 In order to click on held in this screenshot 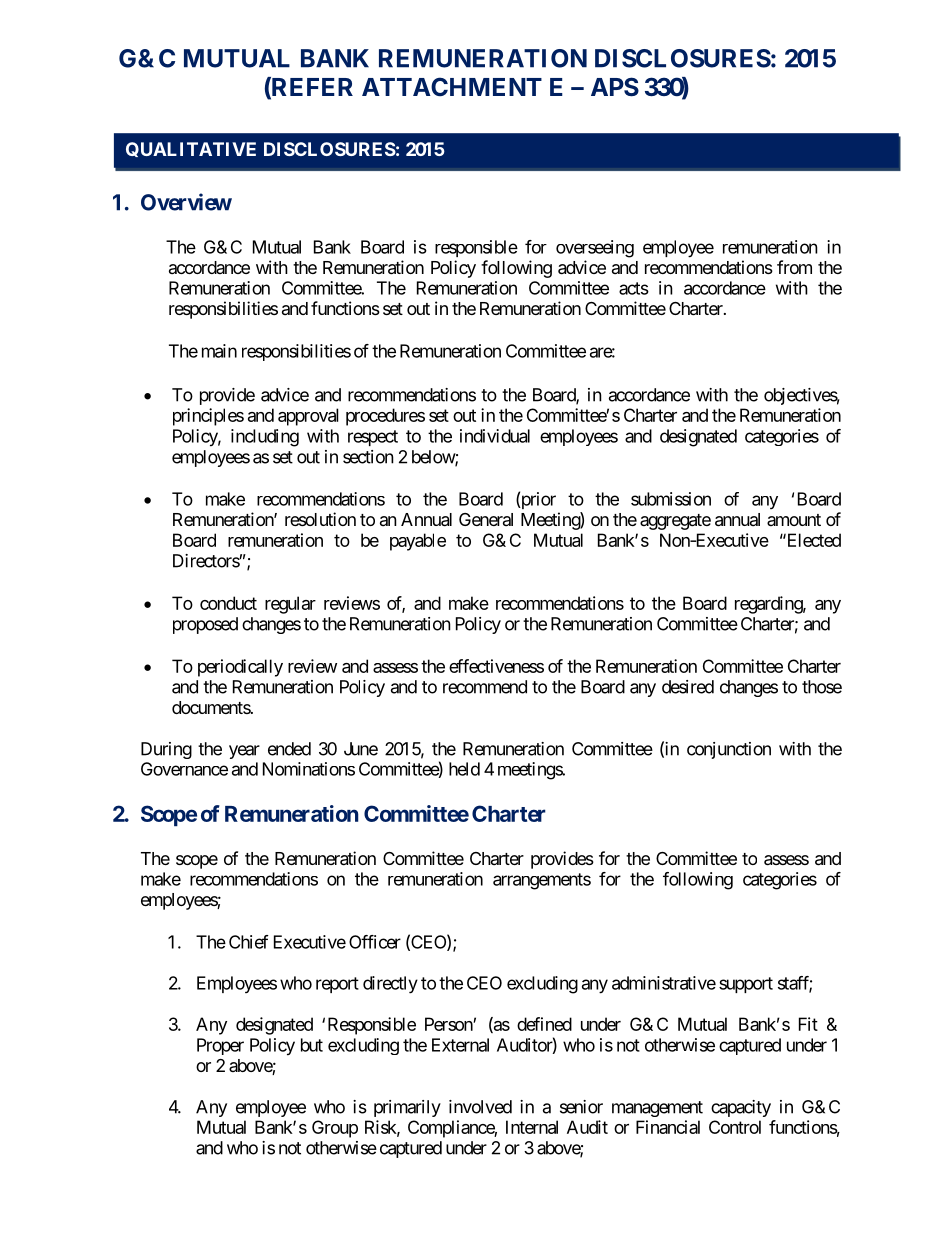, I will do `click(464, 769)`.
